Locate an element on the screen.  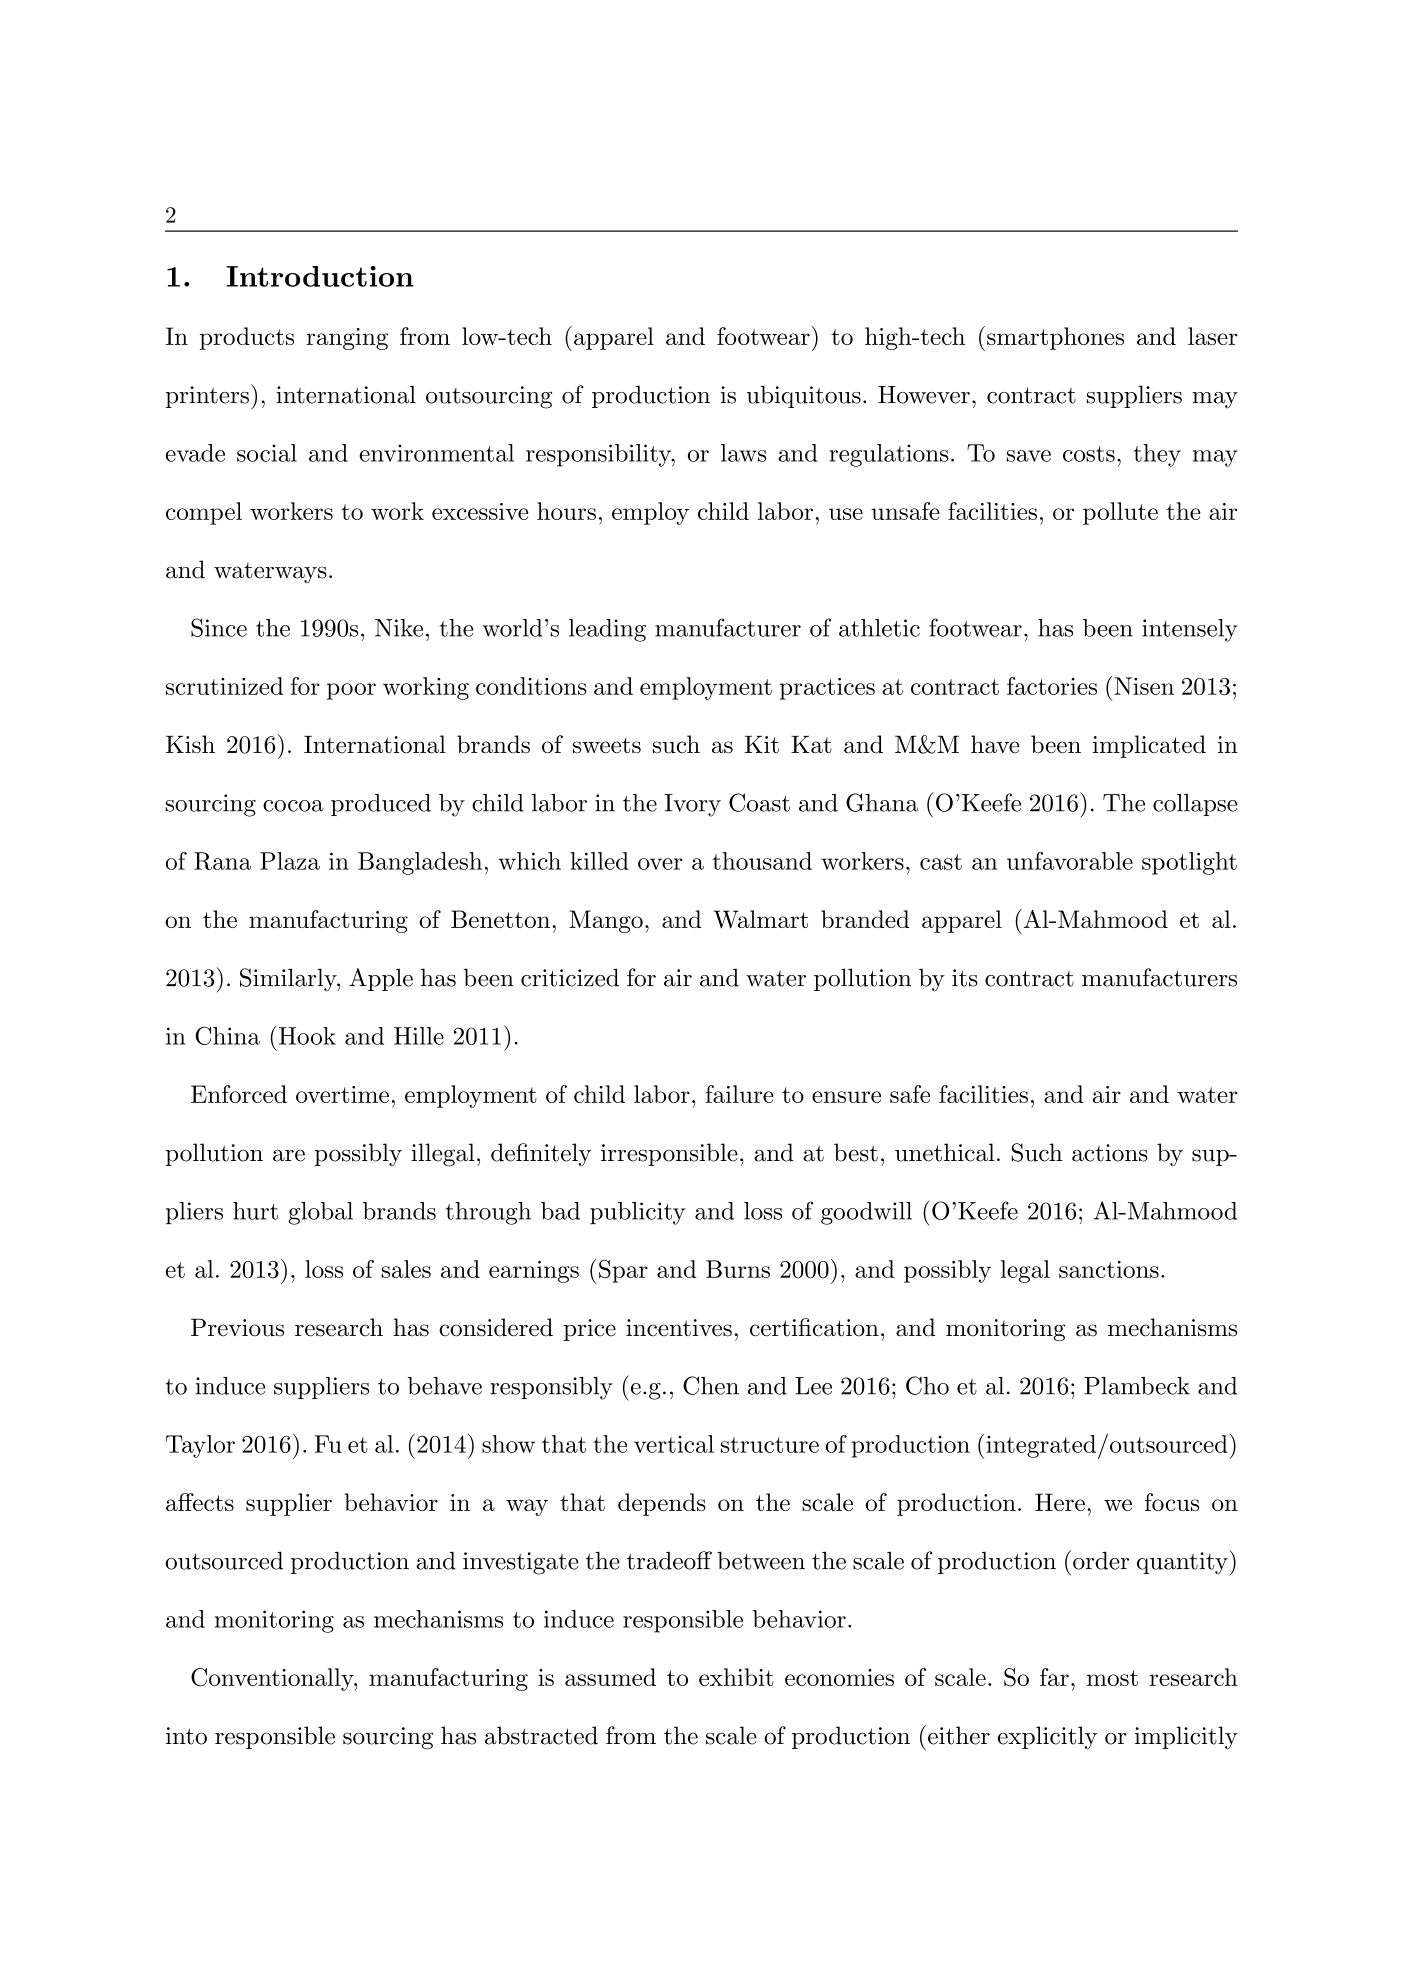
most is located at coordinates (1112, 1678).
